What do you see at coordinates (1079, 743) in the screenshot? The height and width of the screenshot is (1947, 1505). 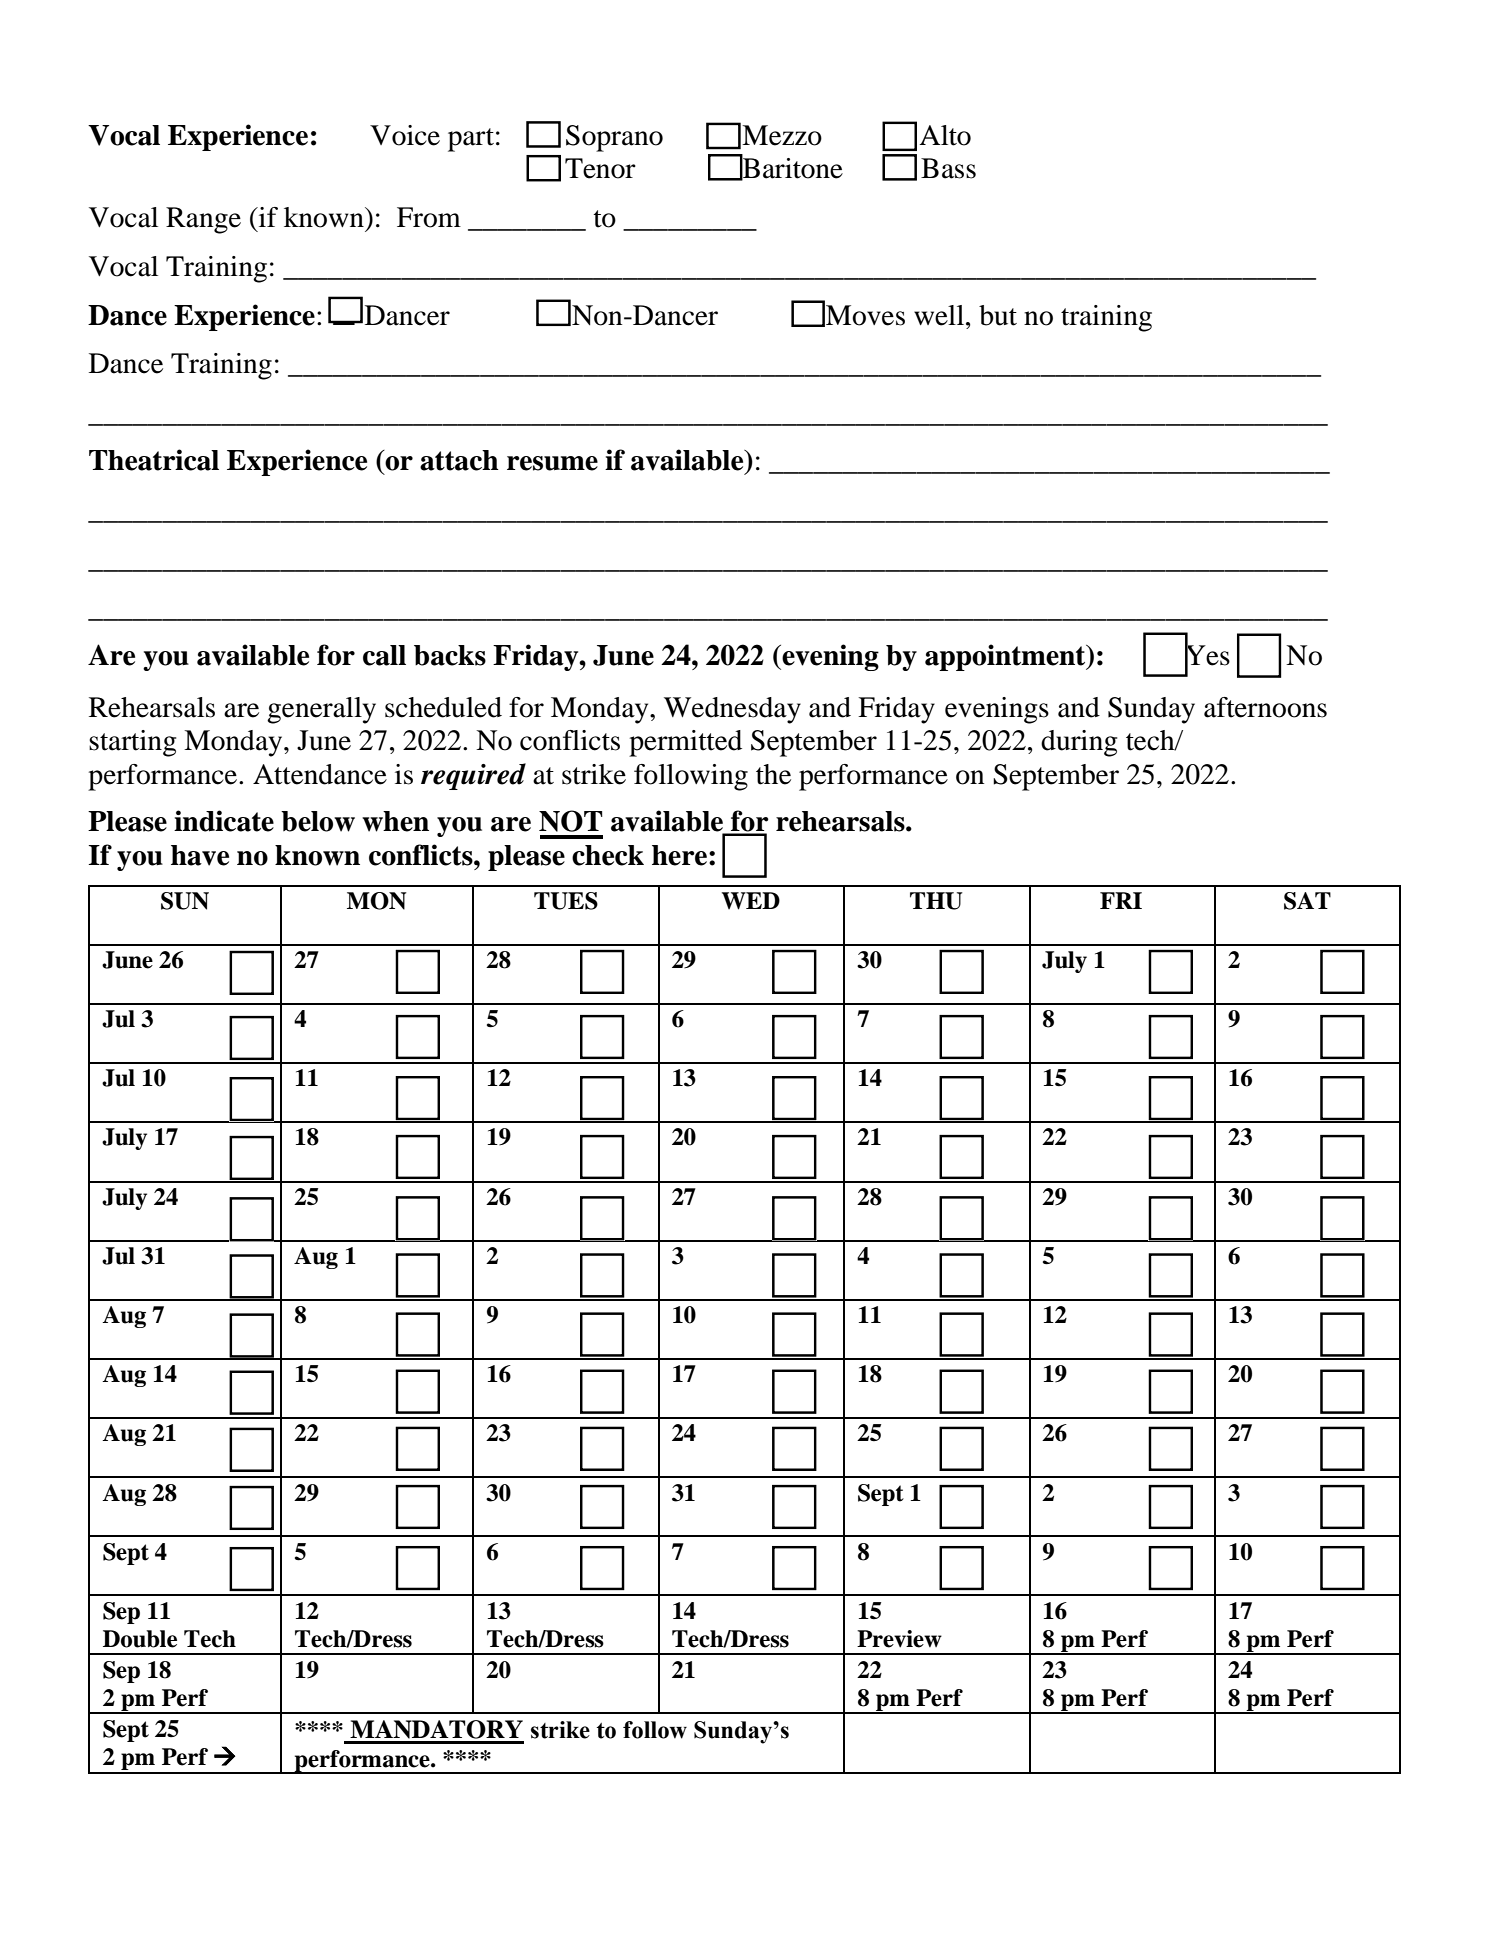 I see `during` at bounding box center [1079, 743].
